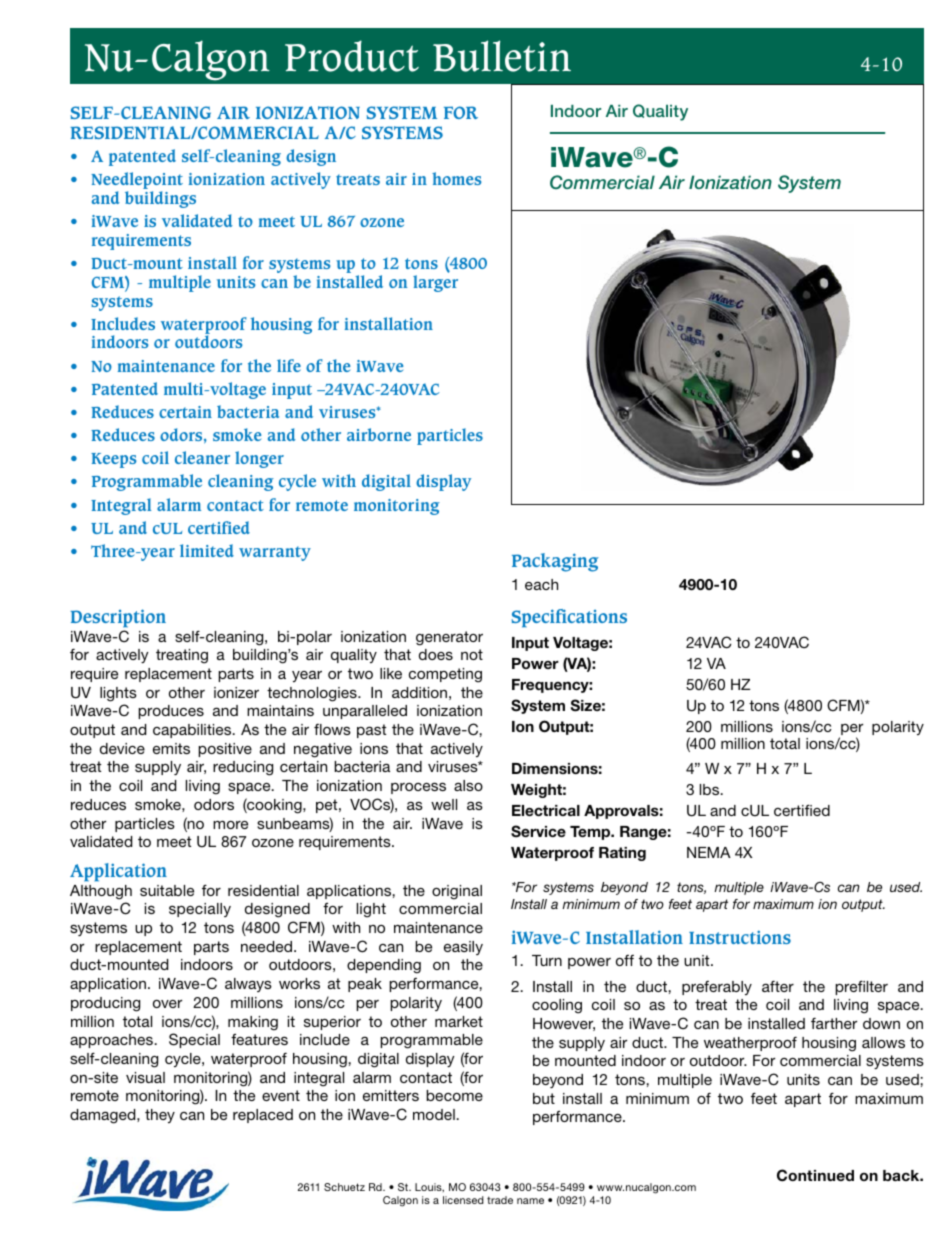  What do you see at coordinates (118, 618) in the document?
I see `Description` at bounding box center [118, 618].
